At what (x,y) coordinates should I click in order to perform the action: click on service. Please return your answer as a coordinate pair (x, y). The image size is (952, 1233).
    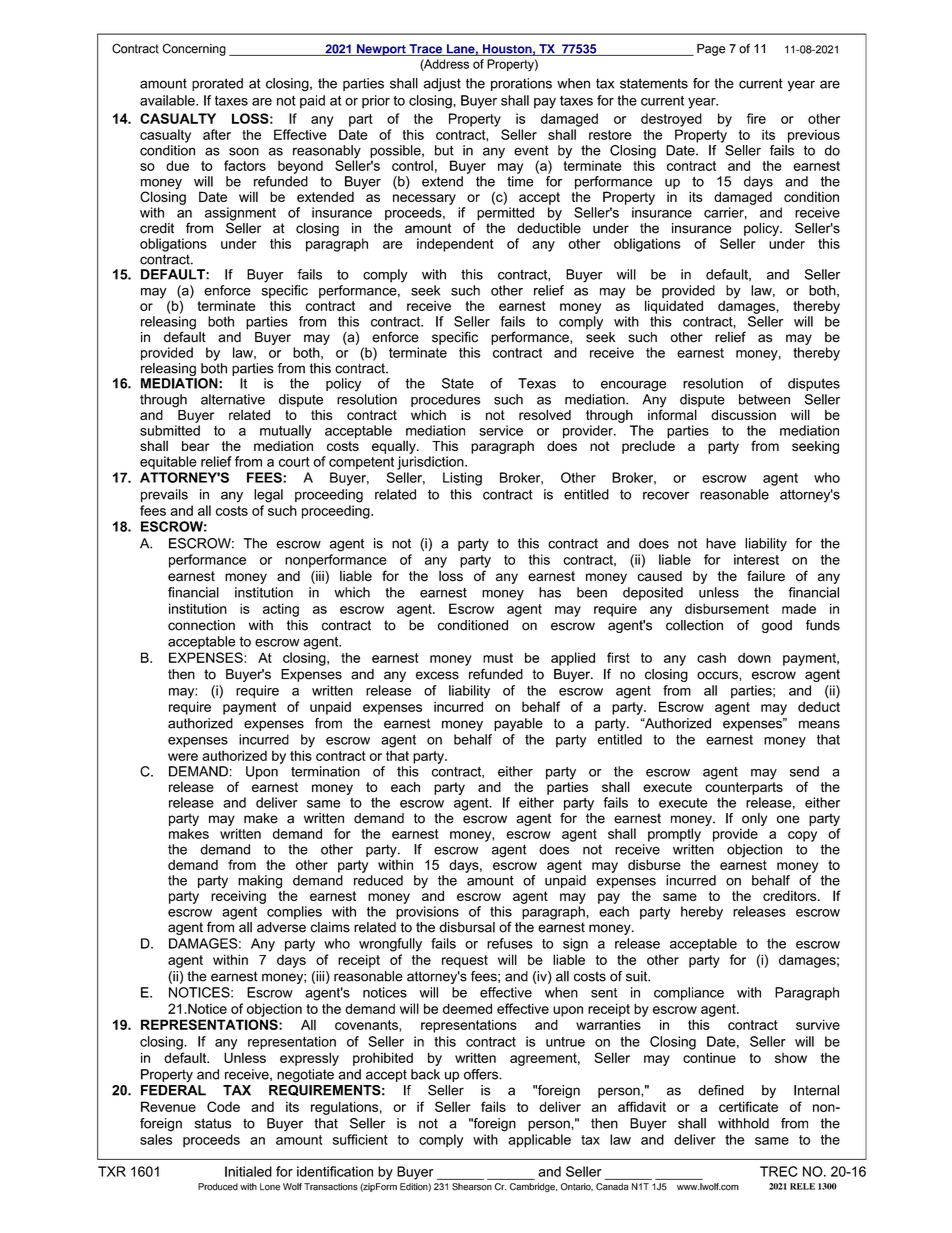
    Looking at the image, I should click on (501, 430).
